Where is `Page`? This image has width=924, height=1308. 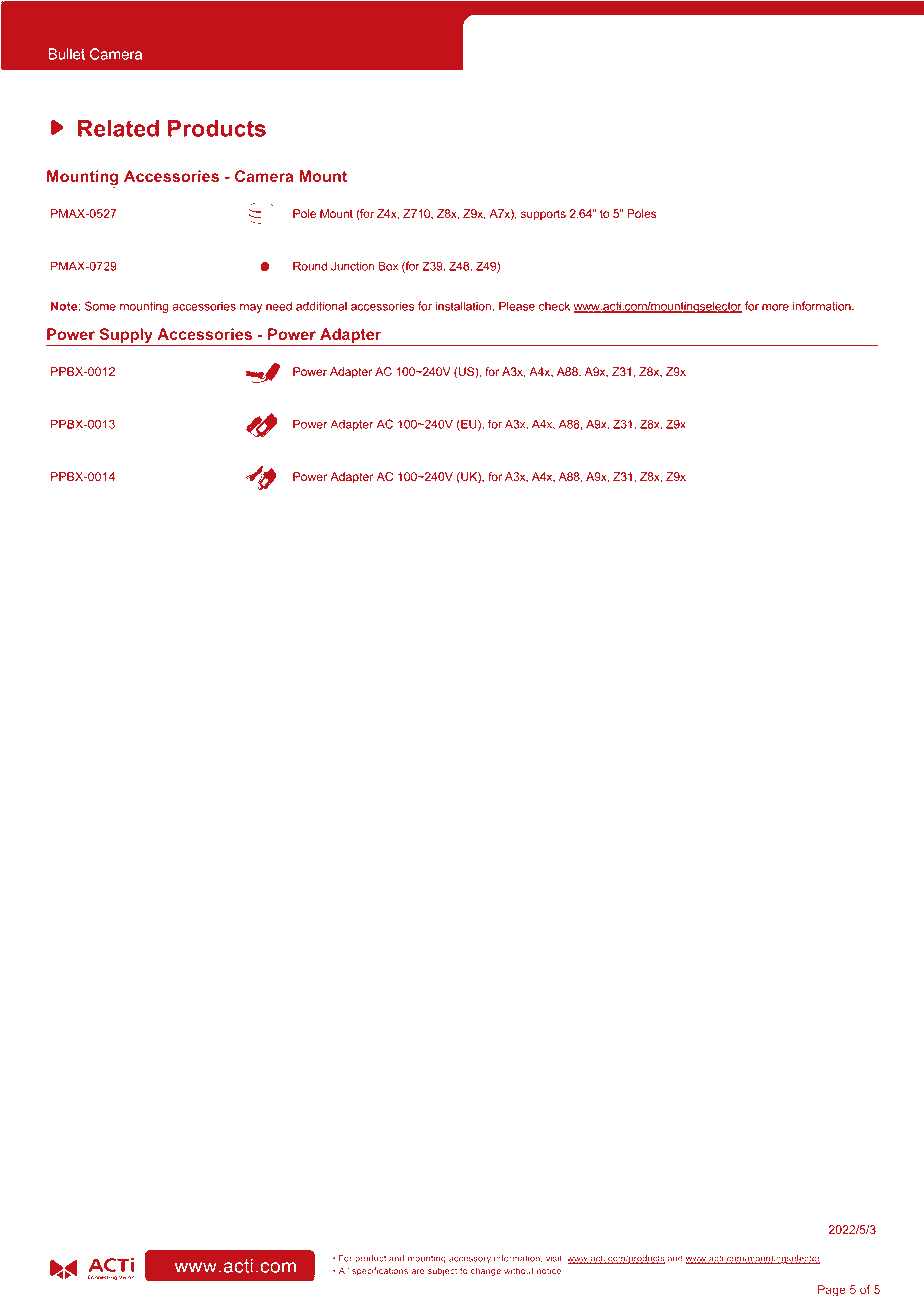 Page is located at coordinates (832, 1291).
